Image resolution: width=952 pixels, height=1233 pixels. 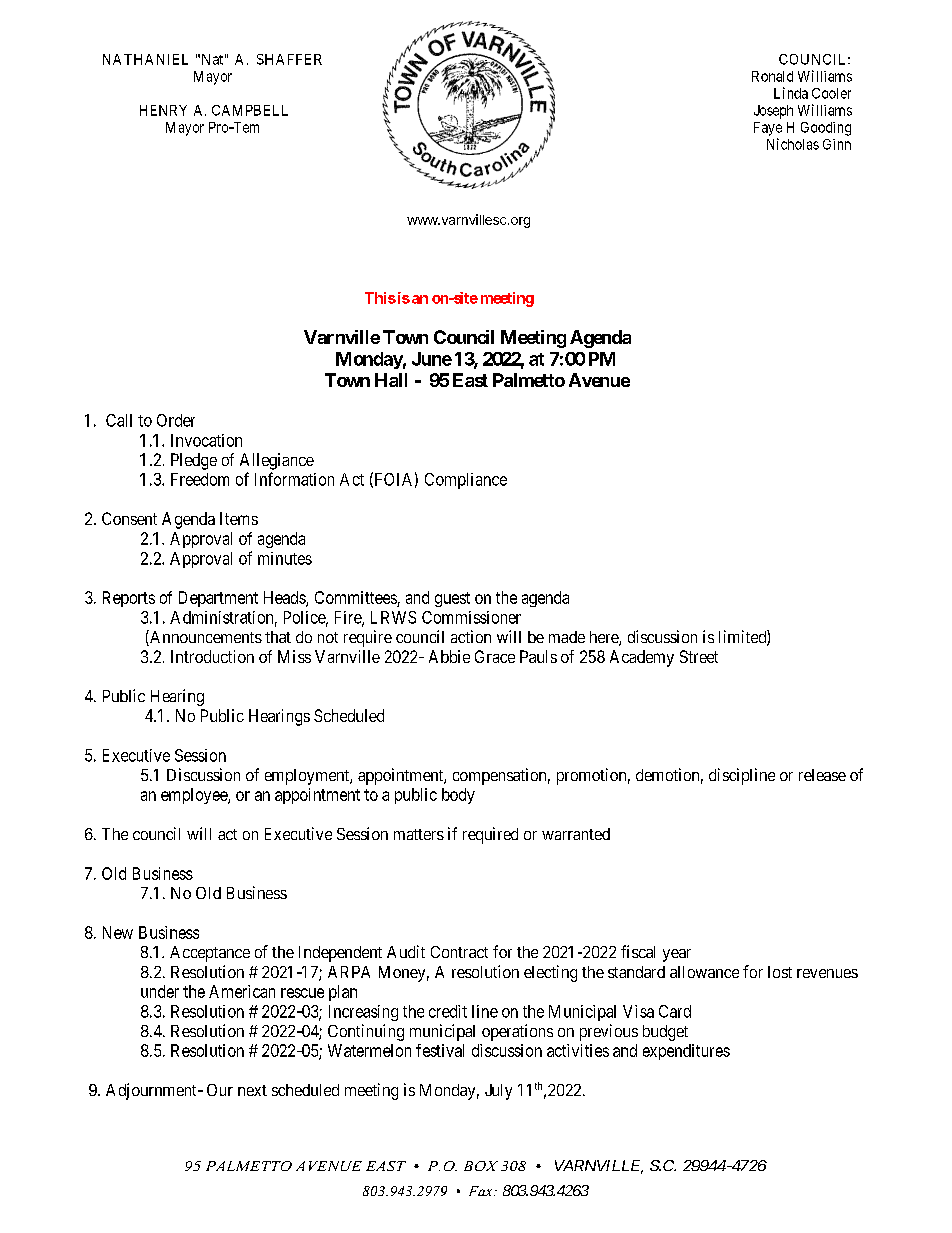 What do you see at coordinates (205, 638) in the document?
I see `Announcements` at bounding box center [205, 638].
